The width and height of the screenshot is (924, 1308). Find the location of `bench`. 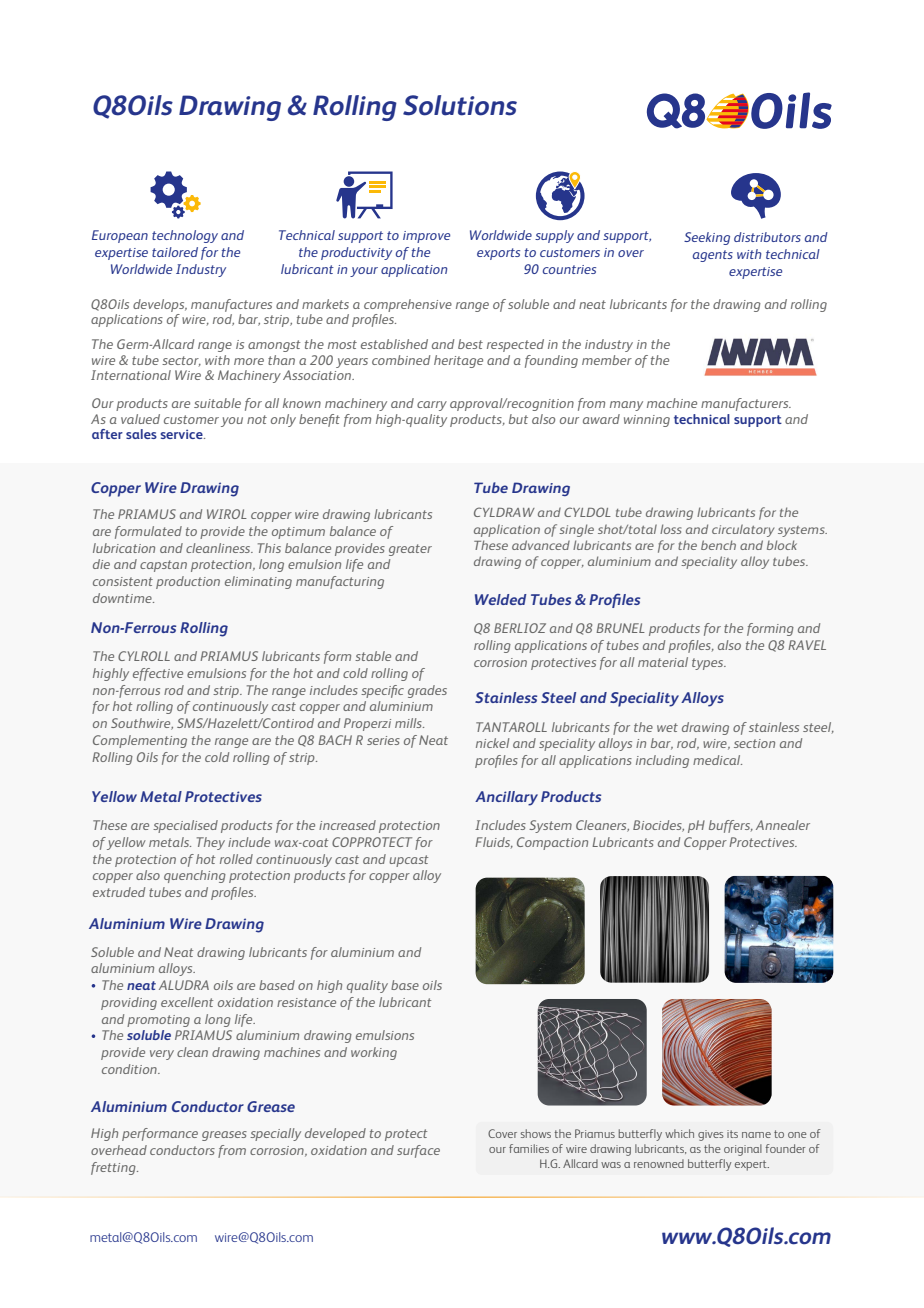

bench is located at coordinates (718, 545).
